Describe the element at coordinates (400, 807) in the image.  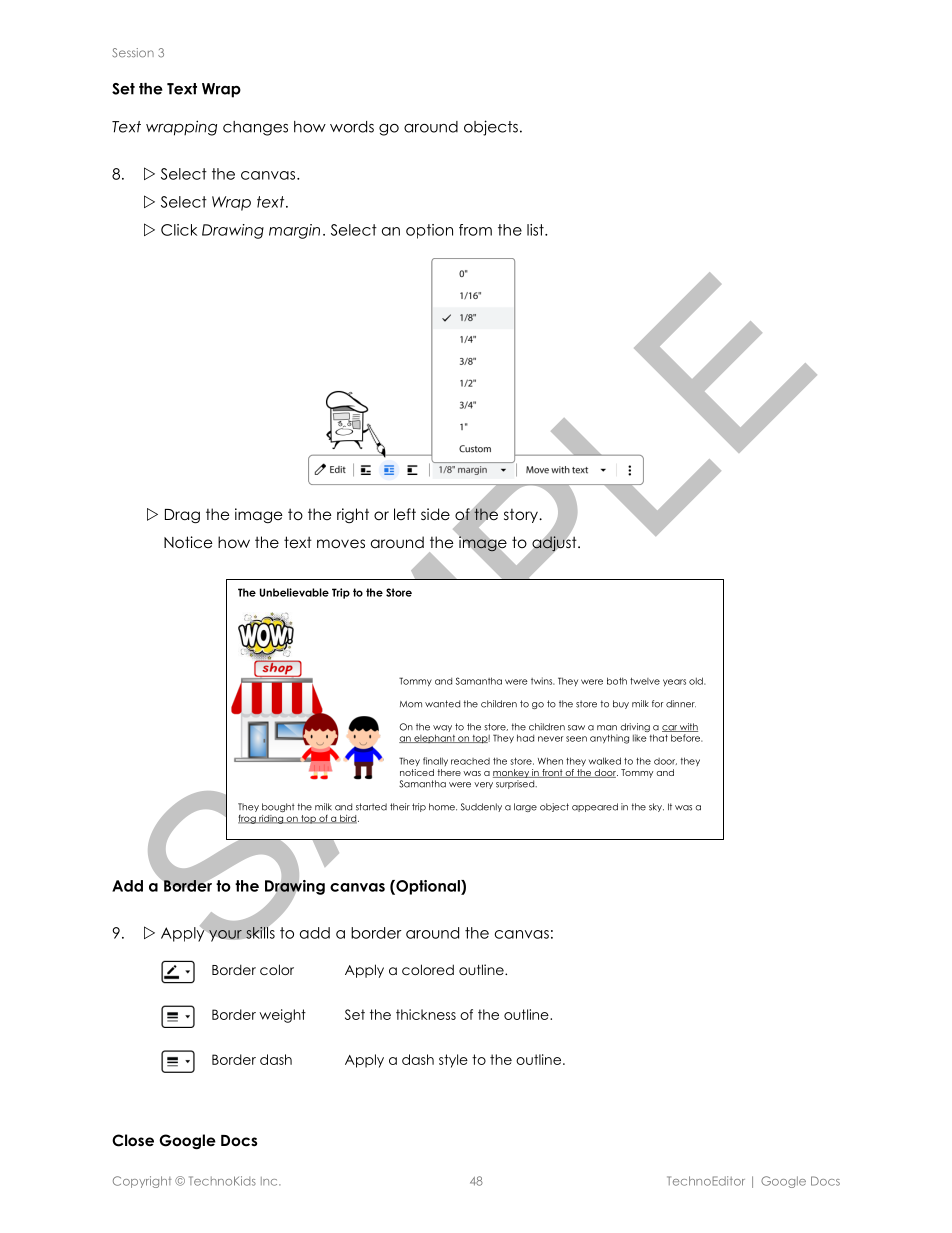
I see `their` at that location.
